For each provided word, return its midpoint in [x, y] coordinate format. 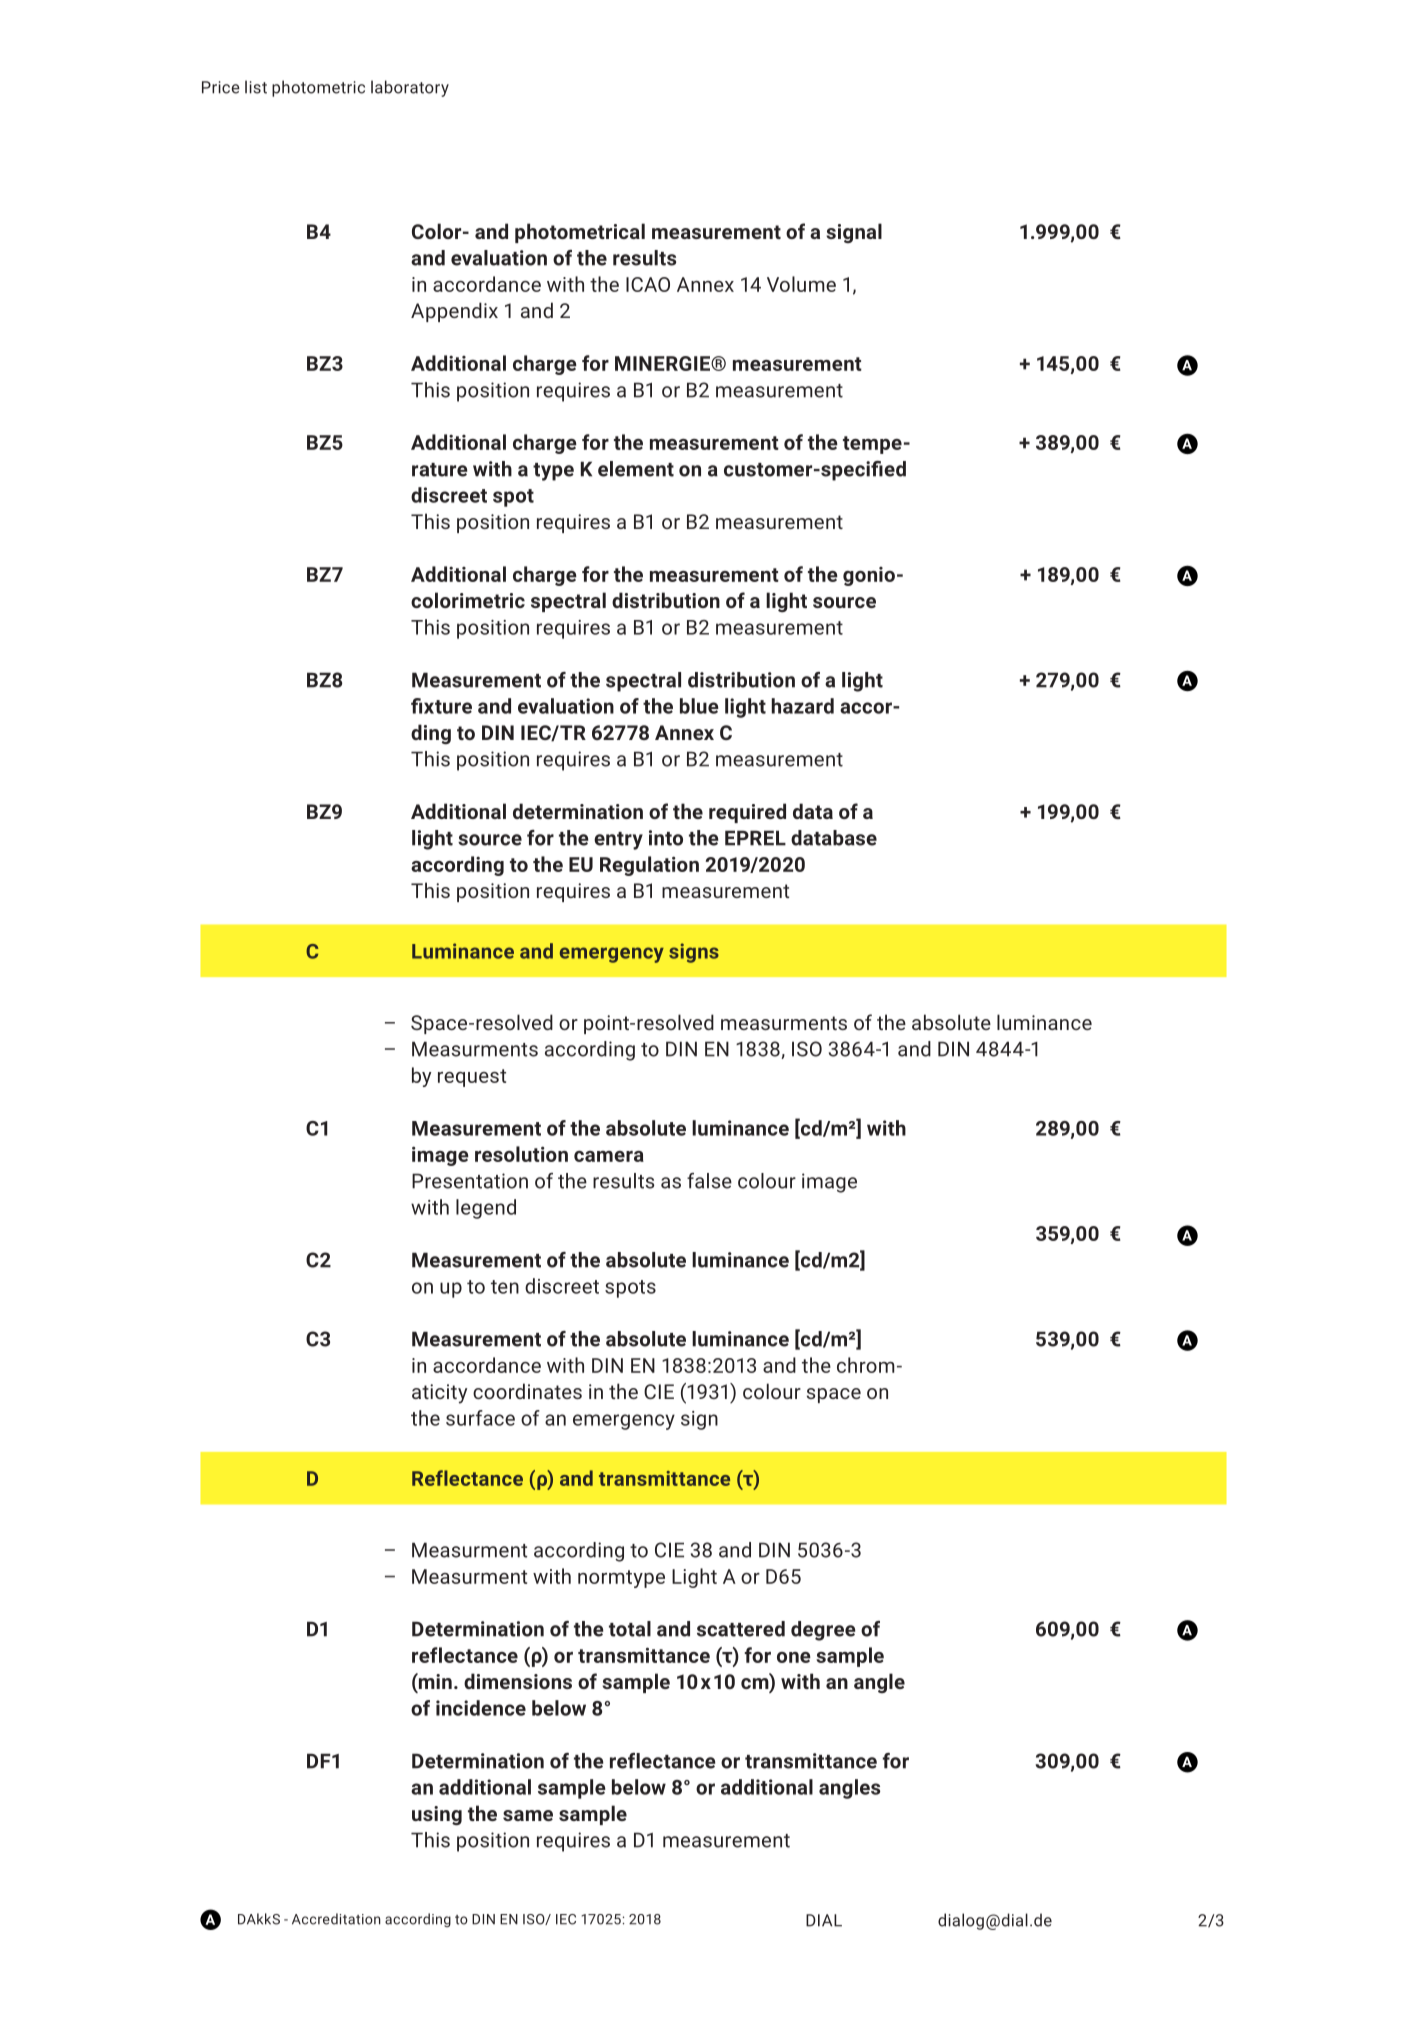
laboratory [410, 88]
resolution [521, 1154]
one [794, 1657]
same [528, 1815]
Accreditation [336, 1919]
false [709, 1181]
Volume [801, 284]
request [472, 1078]
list [256, 87]
